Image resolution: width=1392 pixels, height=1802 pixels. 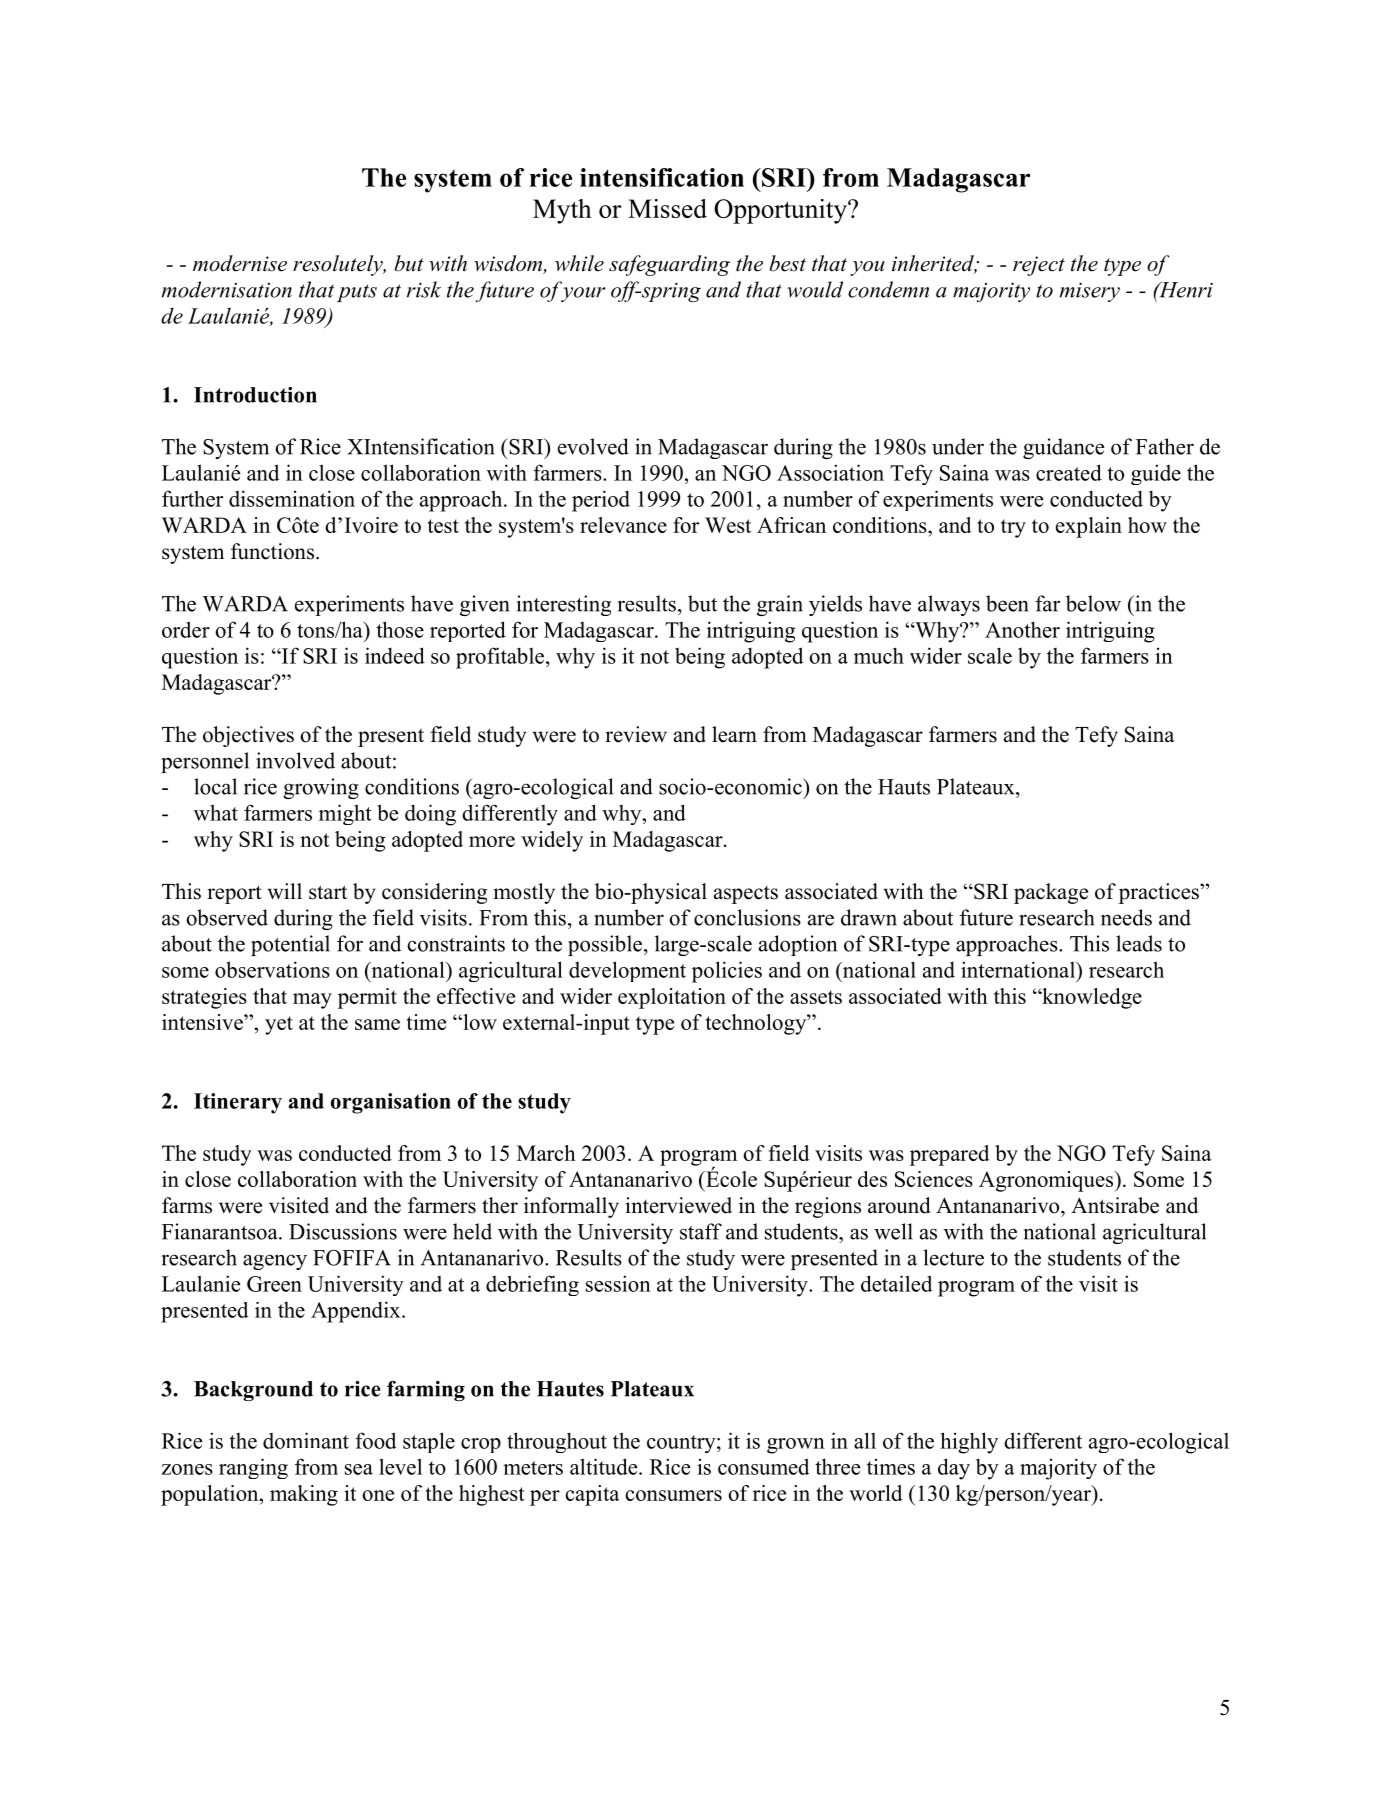 What do you see at coordinates (1039, 266) in the screenshot?
I see `reject` at bounding box center [1039, 266].
